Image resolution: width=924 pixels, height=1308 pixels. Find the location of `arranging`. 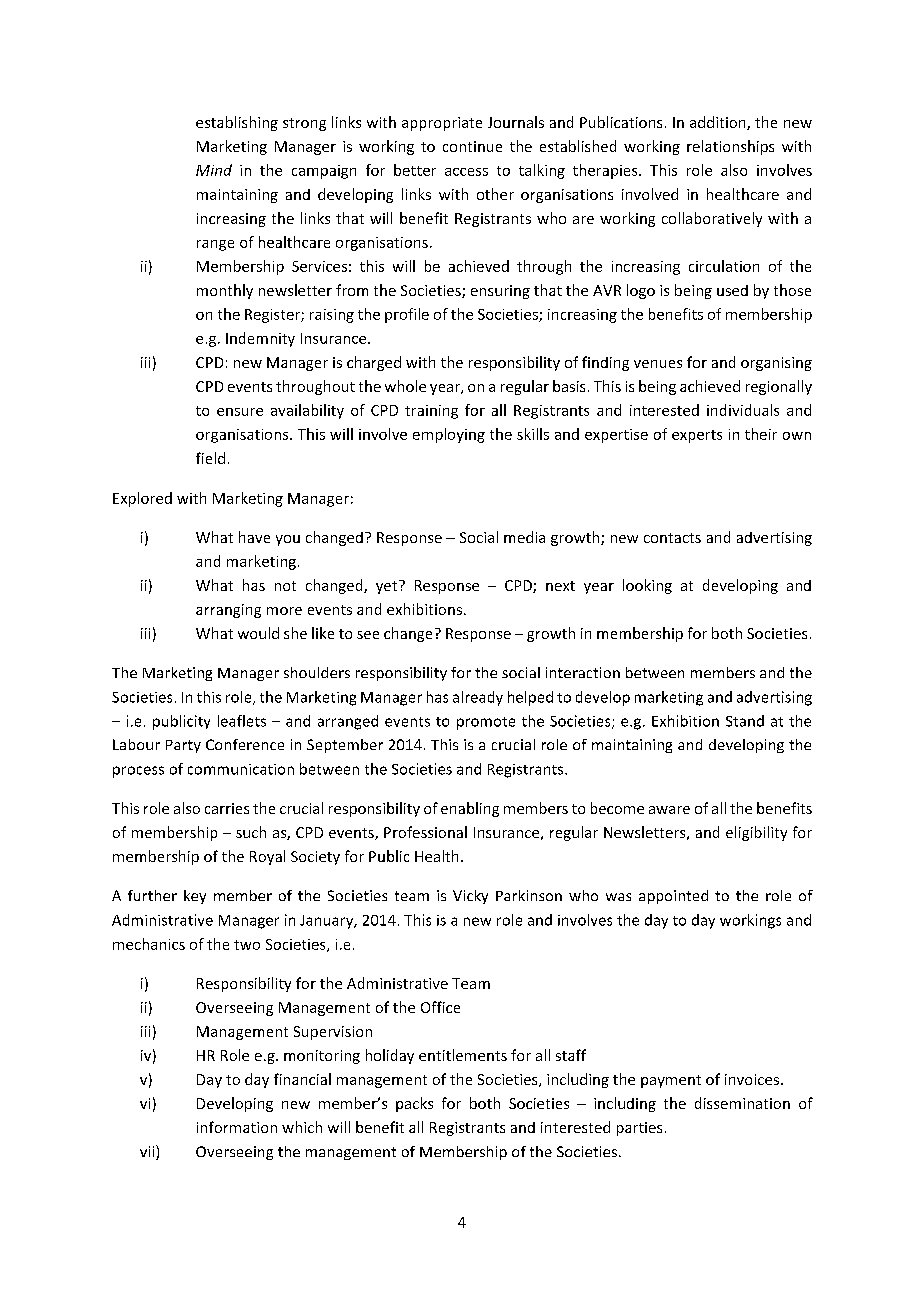

arranging is located at coordinates (228, 611).
